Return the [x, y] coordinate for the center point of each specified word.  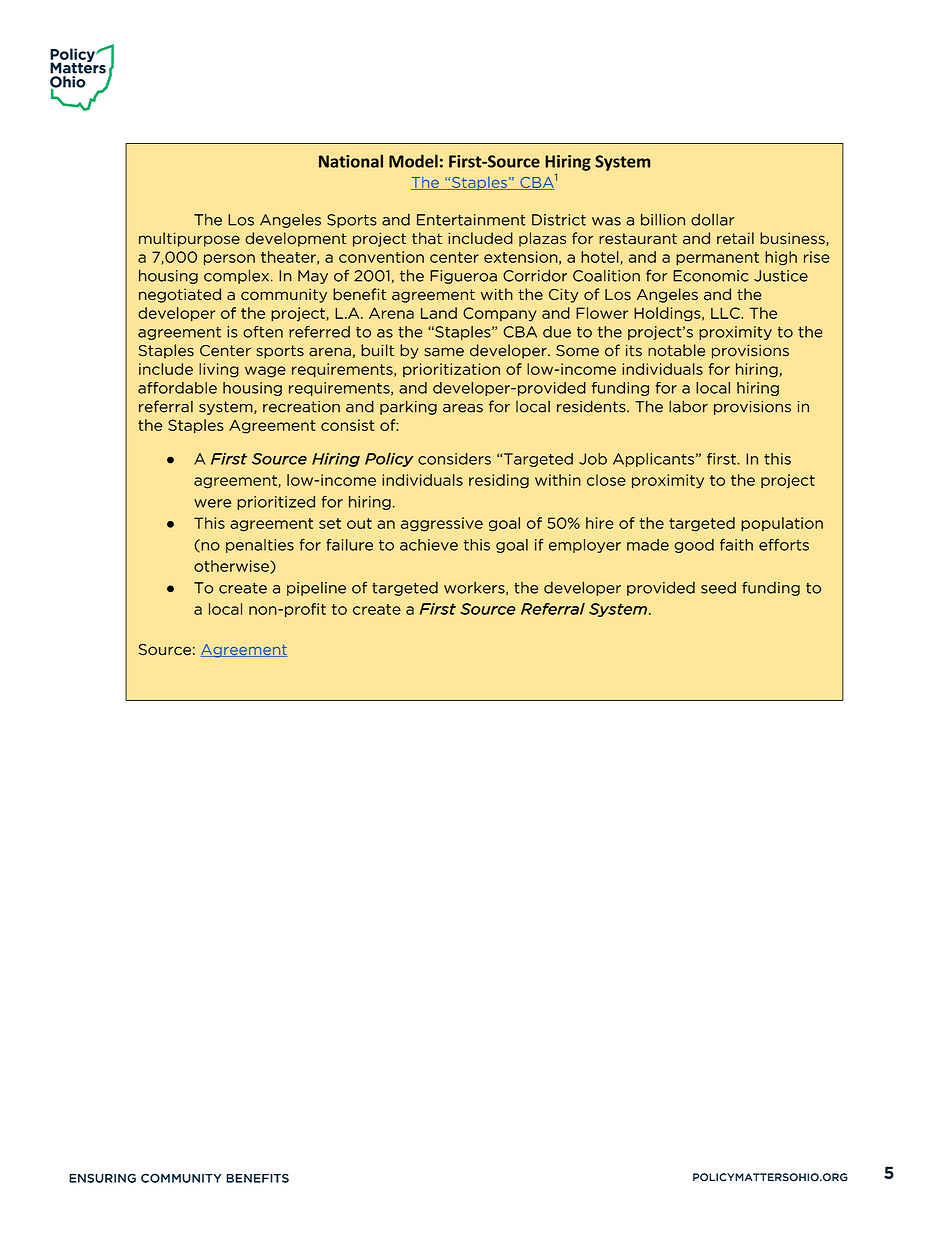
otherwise [232, 567]
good [694, 546]
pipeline [316, 589]
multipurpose [189, 239]
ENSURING [102, 1178]
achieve [429, 545]
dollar [713, 220]
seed [718, 588]
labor [688, 407]
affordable [177, 388]
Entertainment [471, 220]
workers [475, 588]
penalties [260, 546]
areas [463, 408]
